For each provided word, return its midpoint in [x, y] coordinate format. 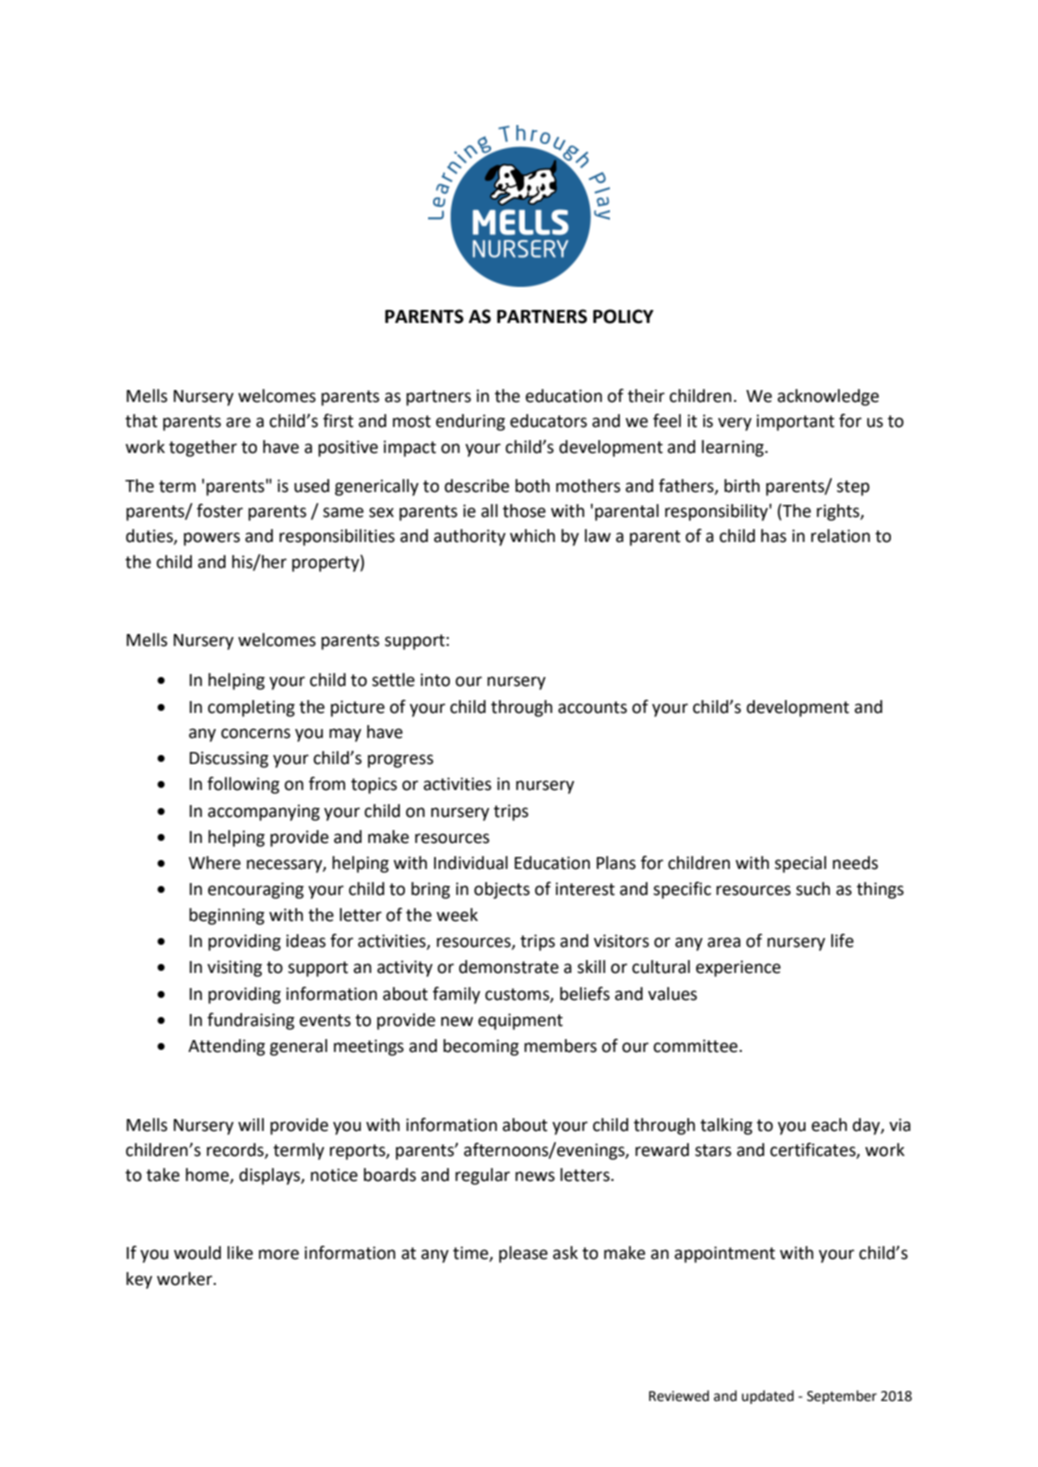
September [842, 1397]
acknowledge [828, 397]
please [523, 1254]
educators [548, 421]
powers [212, 539]
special [800, 864]
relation [840, 536]
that [141, 421]
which [532, 536]
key [139, 1280]
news [535, 1176]
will [251, 1124]
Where [215, 863]
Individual [471, 863]
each [829, 1125]
